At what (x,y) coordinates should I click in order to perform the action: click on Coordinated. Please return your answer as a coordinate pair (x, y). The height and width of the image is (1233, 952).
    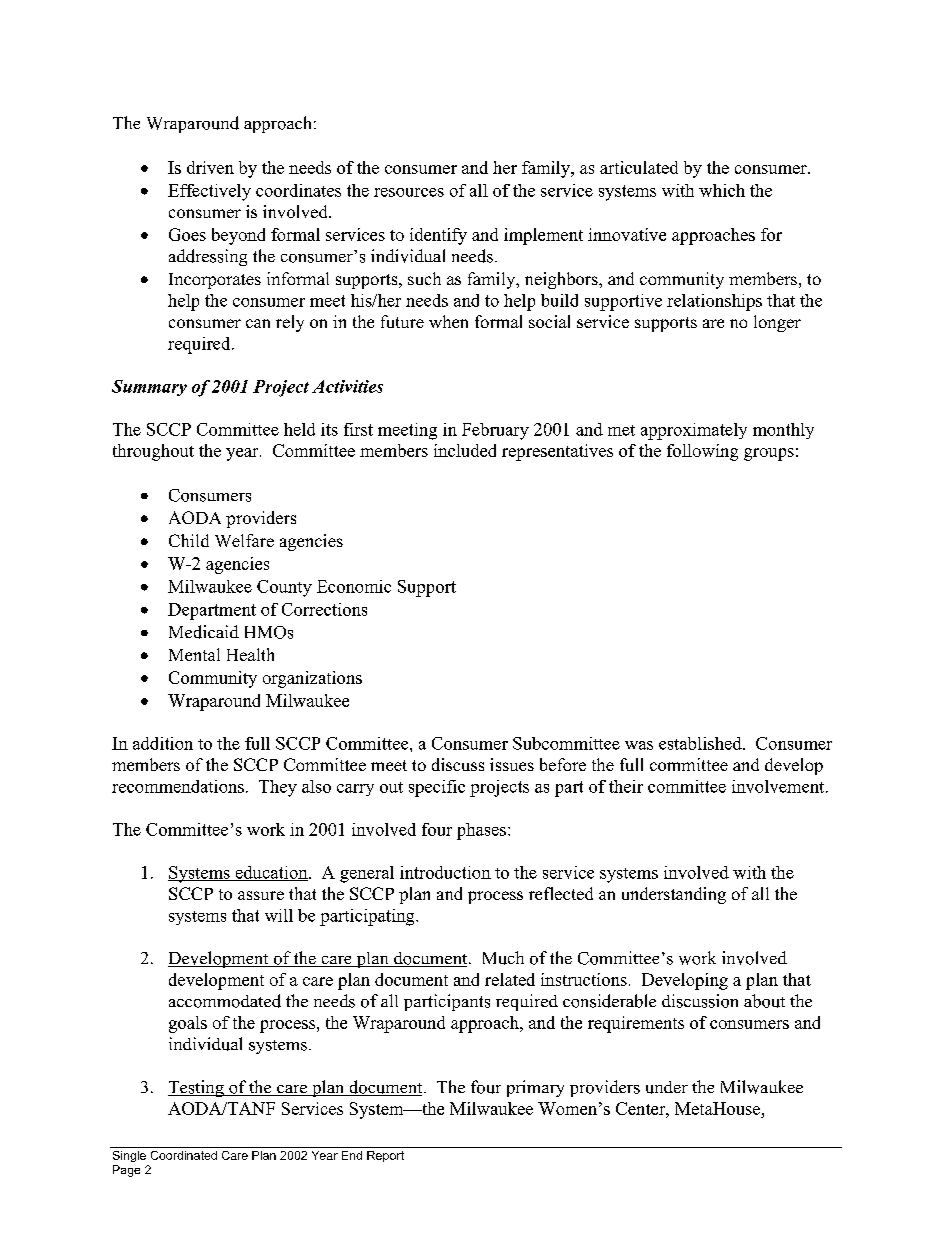
    Looking at the image, I should click on (184, 1155).
